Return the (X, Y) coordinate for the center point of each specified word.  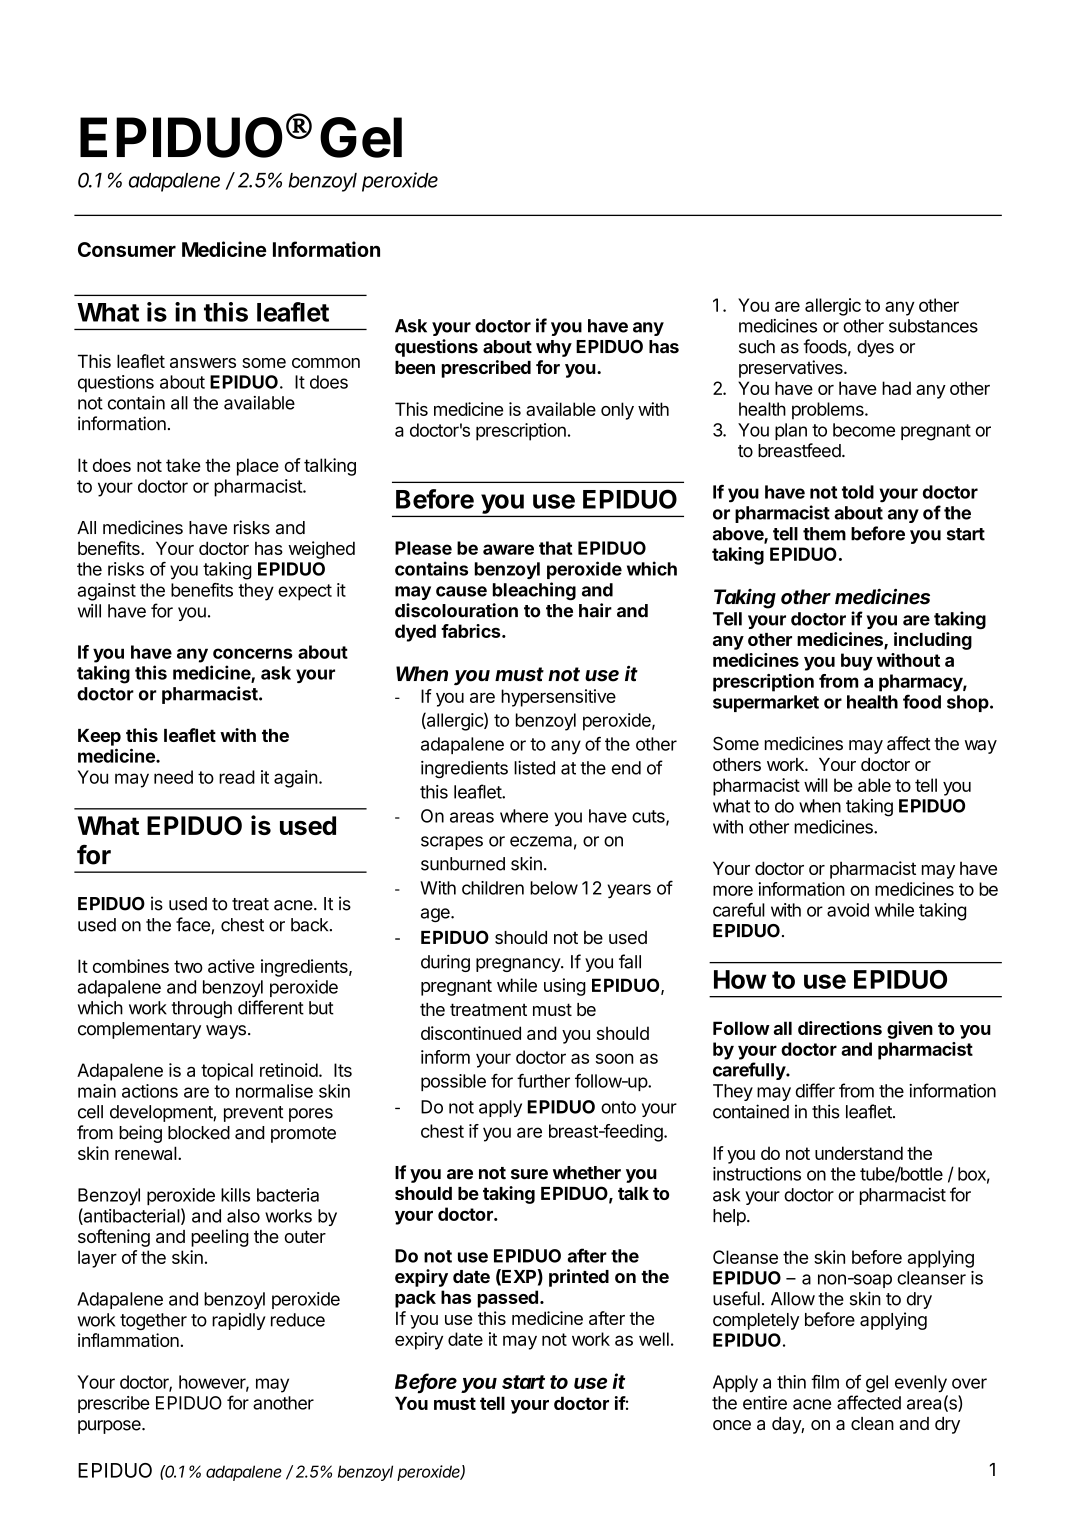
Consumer (127, 249)
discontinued (471, 1033)
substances (933, 326)
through (201, 1009)
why (554, 348)
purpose (110, 1427)
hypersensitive (558, 698)
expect (305, 592)
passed (508, 1299)
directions (840, 1028)
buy (857, 662)
